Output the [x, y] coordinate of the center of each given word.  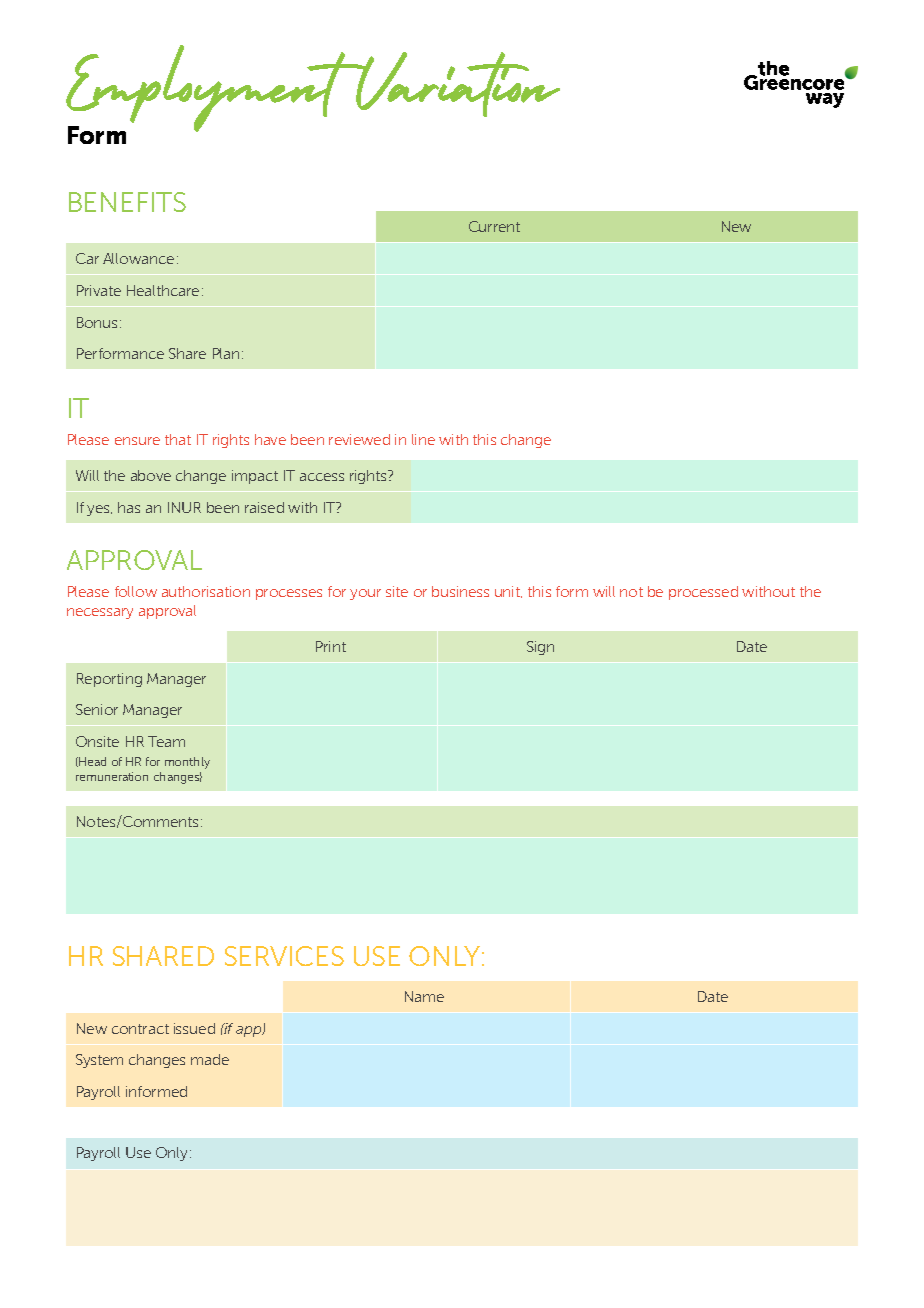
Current [494, 226]
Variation [457, 84]
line [423, 439]
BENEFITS [127, 202]
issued [194, 1028]
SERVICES [284, 956]
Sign [540, 648]
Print [331, 646]
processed [703, 593]
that [178, 439]
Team [166, 741]
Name [424, 996]
